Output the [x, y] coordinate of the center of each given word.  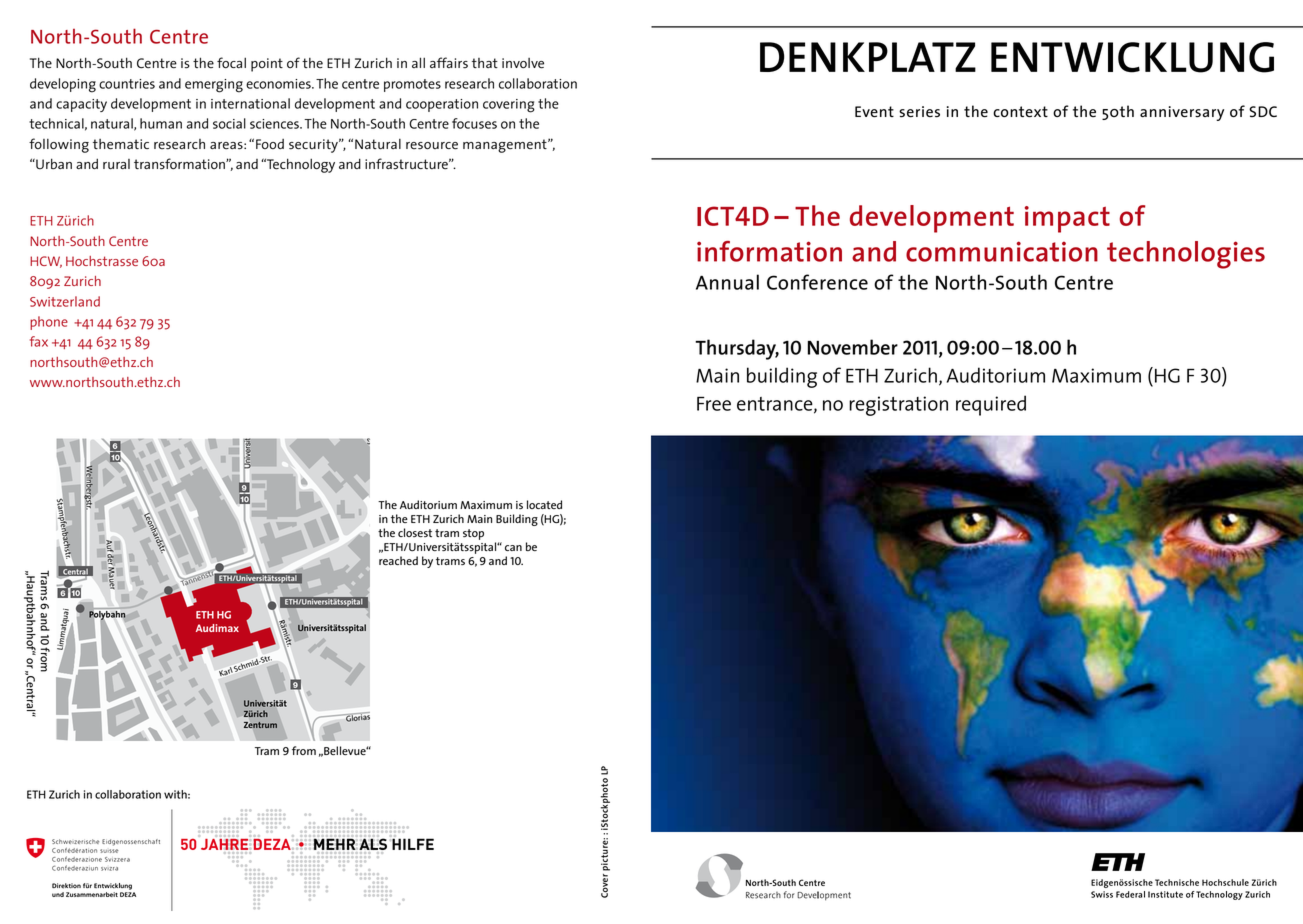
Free [714, 404]
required [991, 405]
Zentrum [260, 725]
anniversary [1182, 113]
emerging [214, 86]
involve [523, 63]
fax [39, 341]
